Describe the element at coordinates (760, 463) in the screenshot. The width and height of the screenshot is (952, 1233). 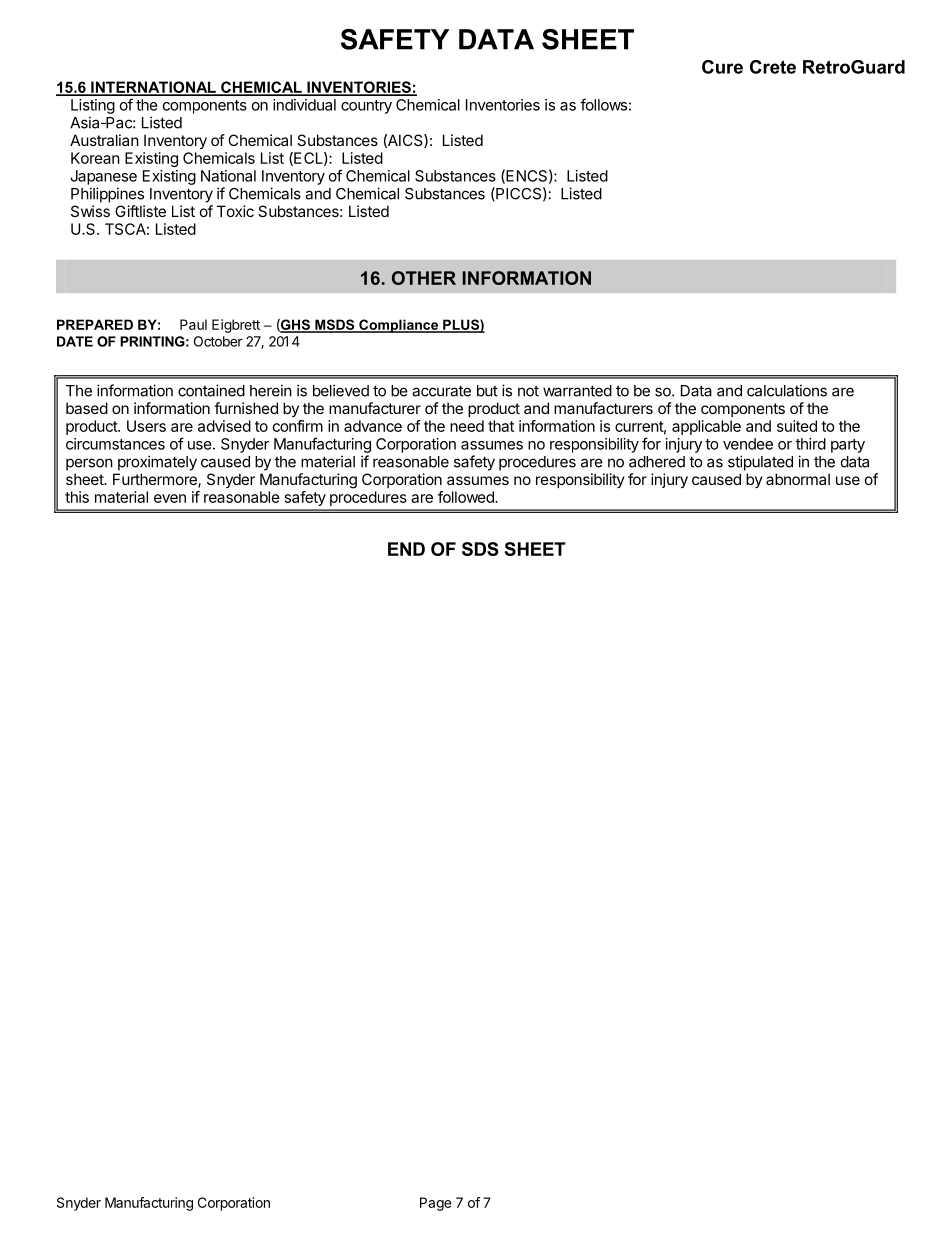
I see `stipulated` at that location.
